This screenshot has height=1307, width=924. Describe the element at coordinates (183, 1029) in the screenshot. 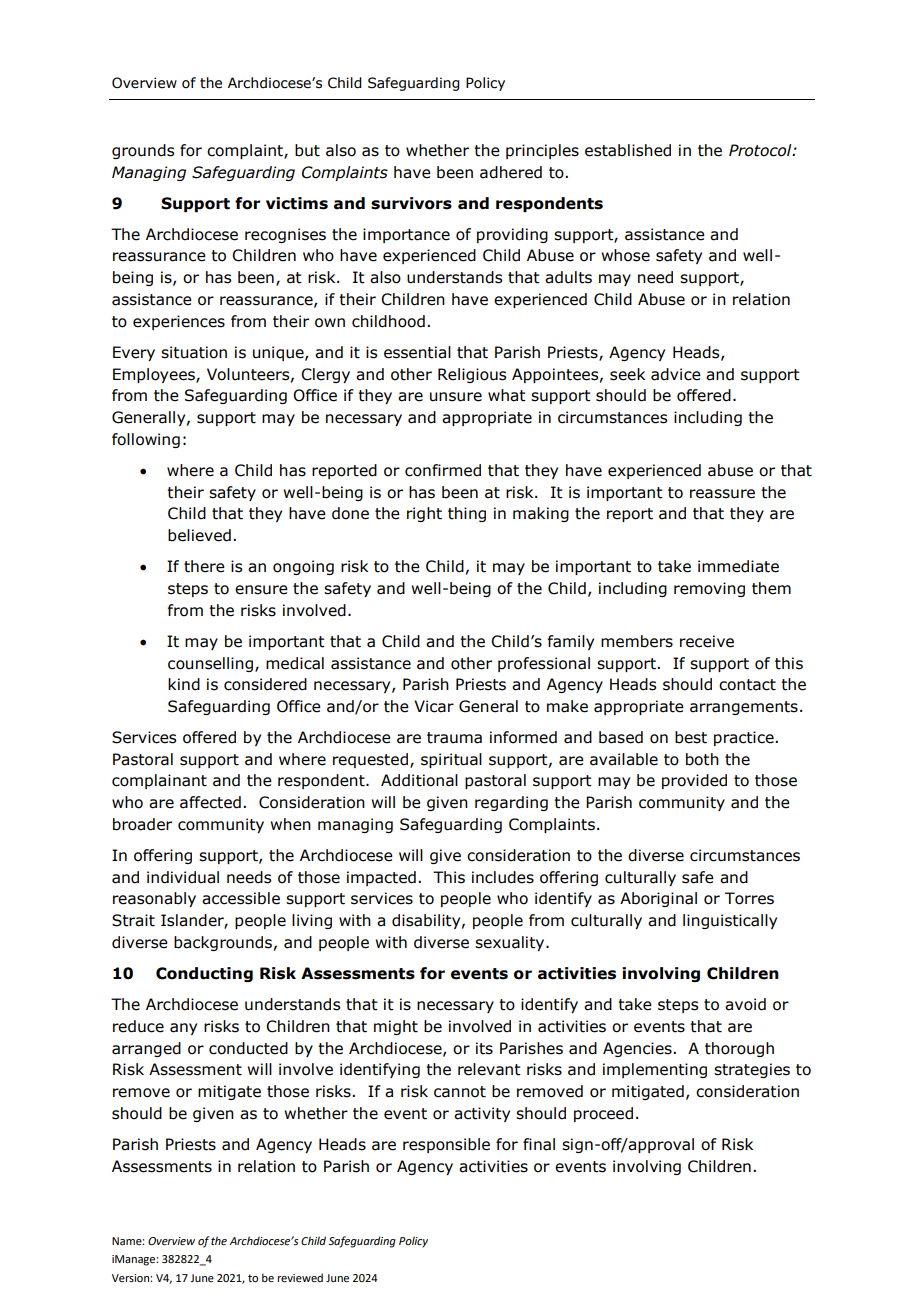

I see `any` at that location.
